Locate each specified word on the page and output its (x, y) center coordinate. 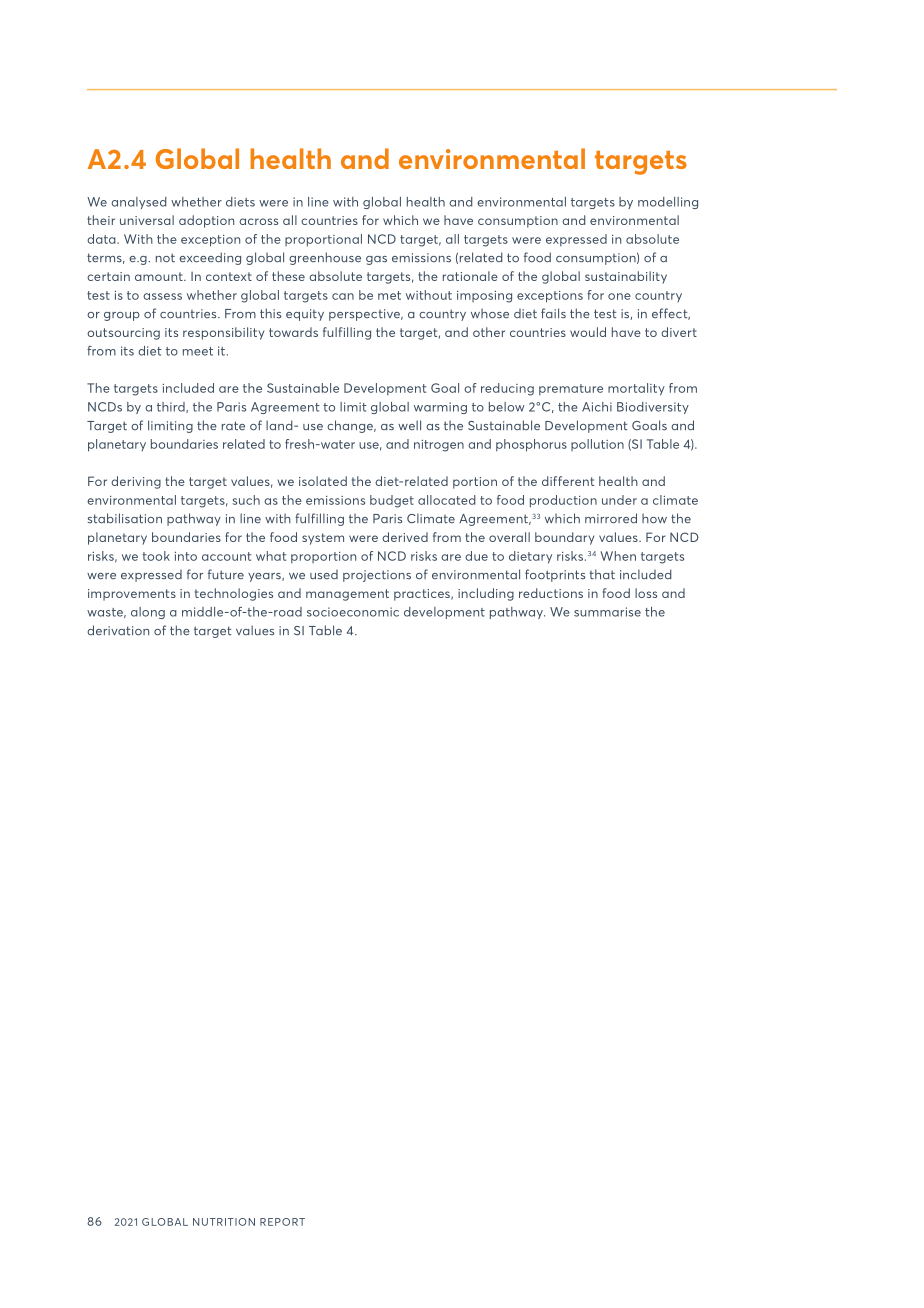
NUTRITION (224, 1222)
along (148, 613)
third (172, 407)
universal (147, 220)
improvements (132, 595)
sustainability (626, 277)
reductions (551, 593)
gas (376, 260)
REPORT (282, 1222)
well (409, 425)
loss (646, 593)
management (347, 595)
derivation (118, 630)
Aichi (597, 407)
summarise (607, 612)
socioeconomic (353, 612)
